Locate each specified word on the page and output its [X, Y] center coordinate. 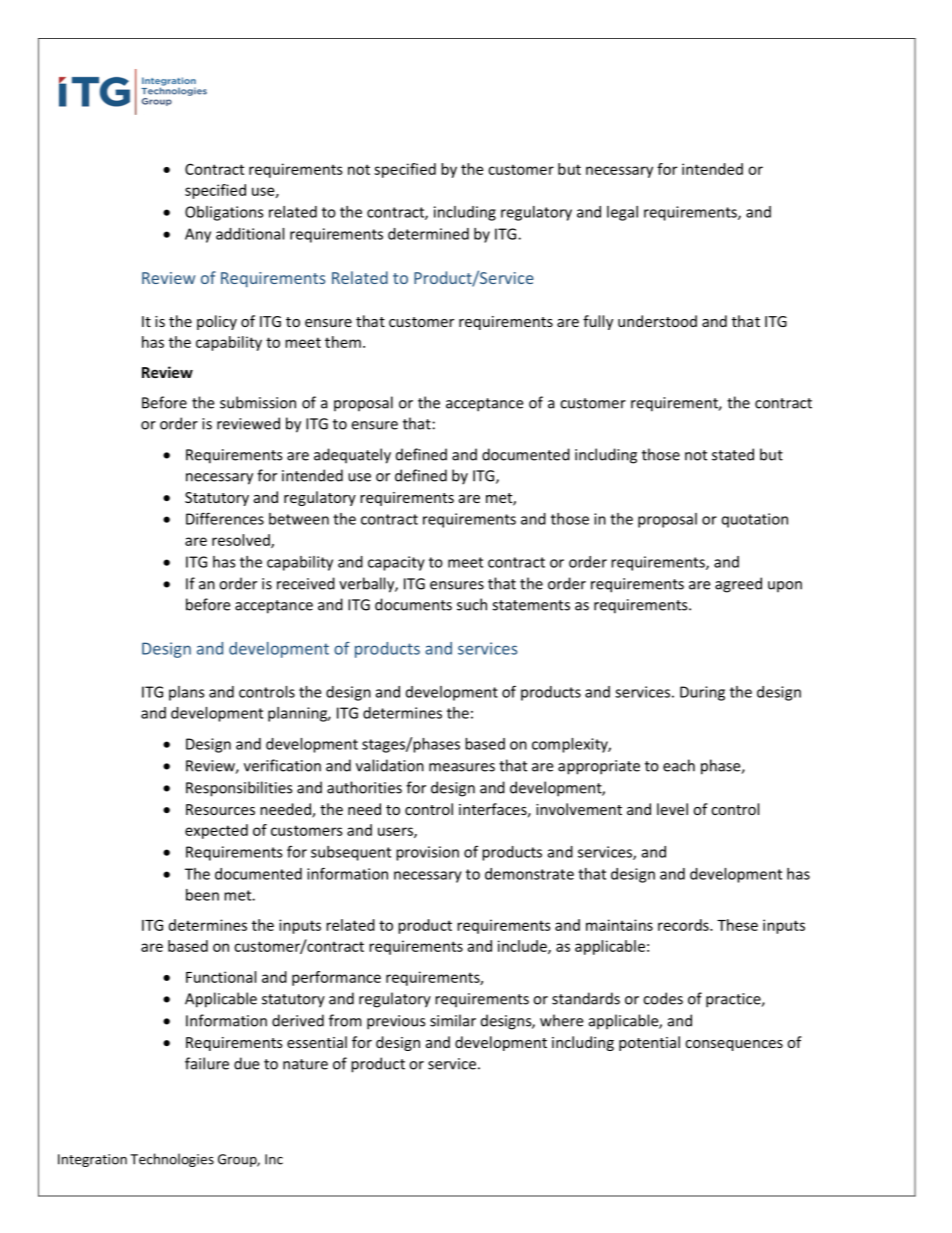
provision [427, 853]
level [672, 809]
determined [428, 234]
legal [622, 213]
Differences [225, 518]
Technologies [172, 1160]
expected [216, 831]
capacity [396, 563]
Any [198, 235]
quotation [755, 520]
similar [453, 1020]
